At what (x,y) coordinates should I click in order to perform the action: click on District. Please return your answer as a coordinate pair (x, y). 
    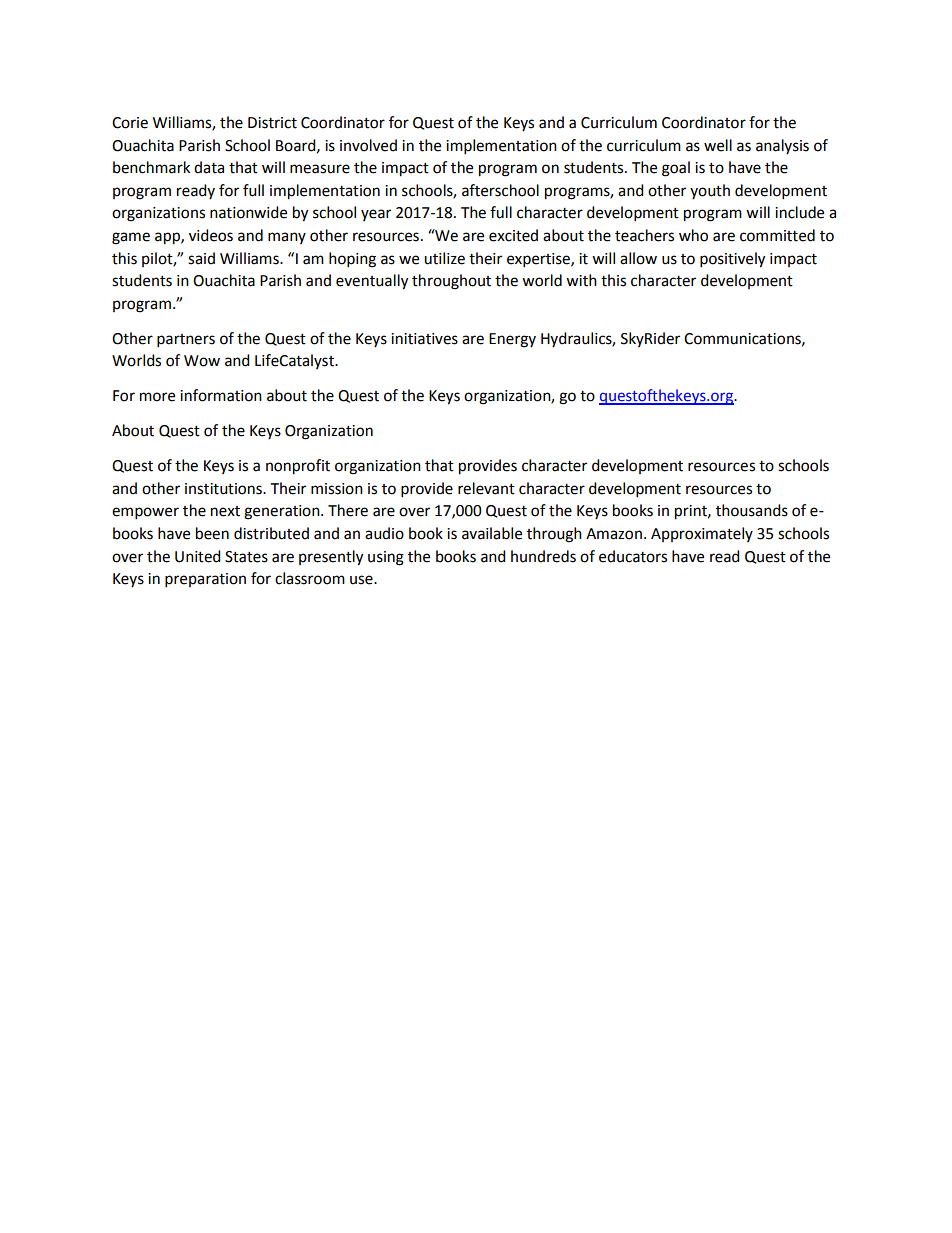
    Looking at the image, I should click on (272, 123).
